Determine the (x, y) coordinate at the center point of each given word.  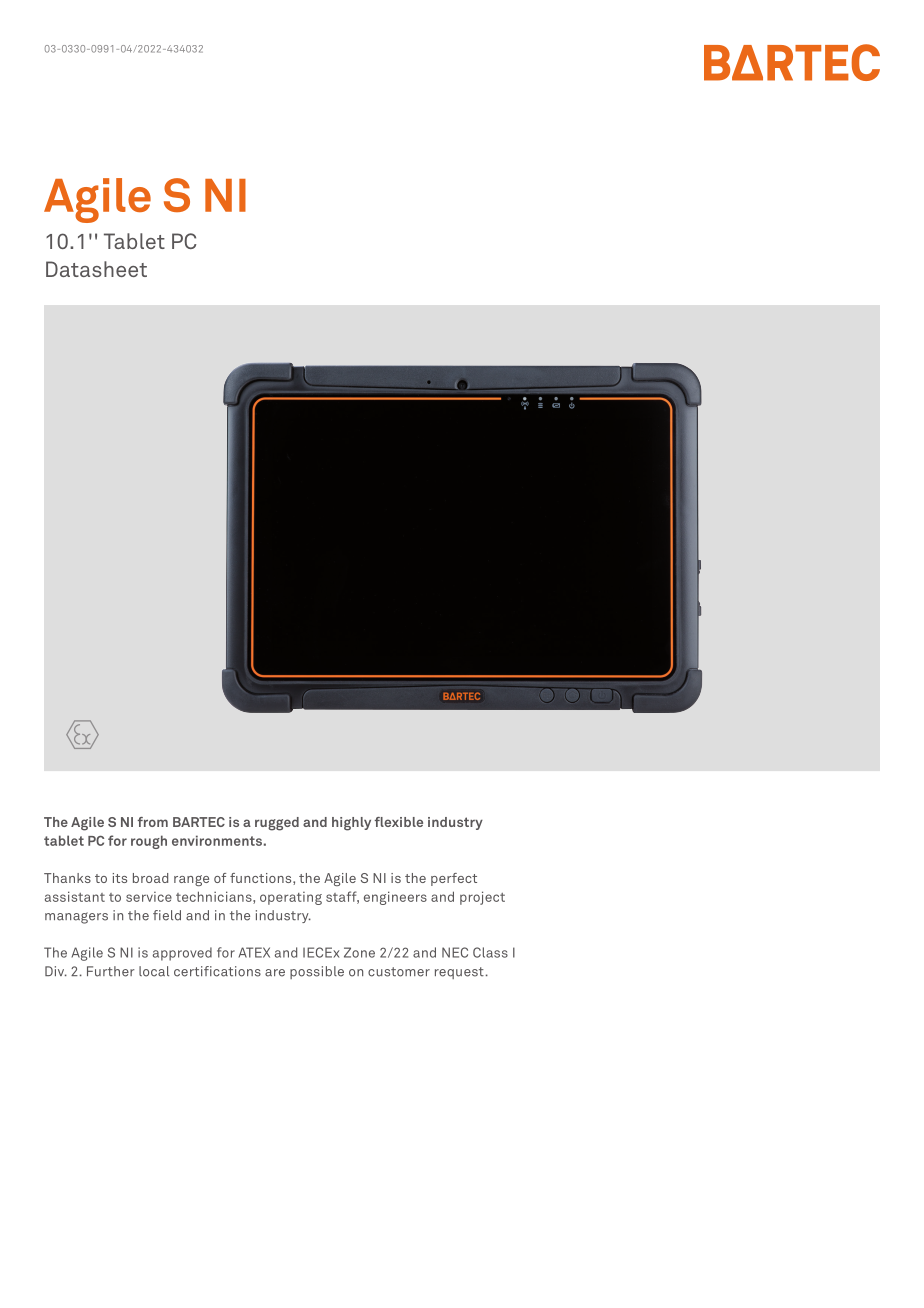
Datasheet (96, 269)
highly (351, 824)
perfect (454, 879)
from (153, 822)
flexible (399, 822)
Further (111, 971)
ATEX (254, 952)
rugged (277, 824)
